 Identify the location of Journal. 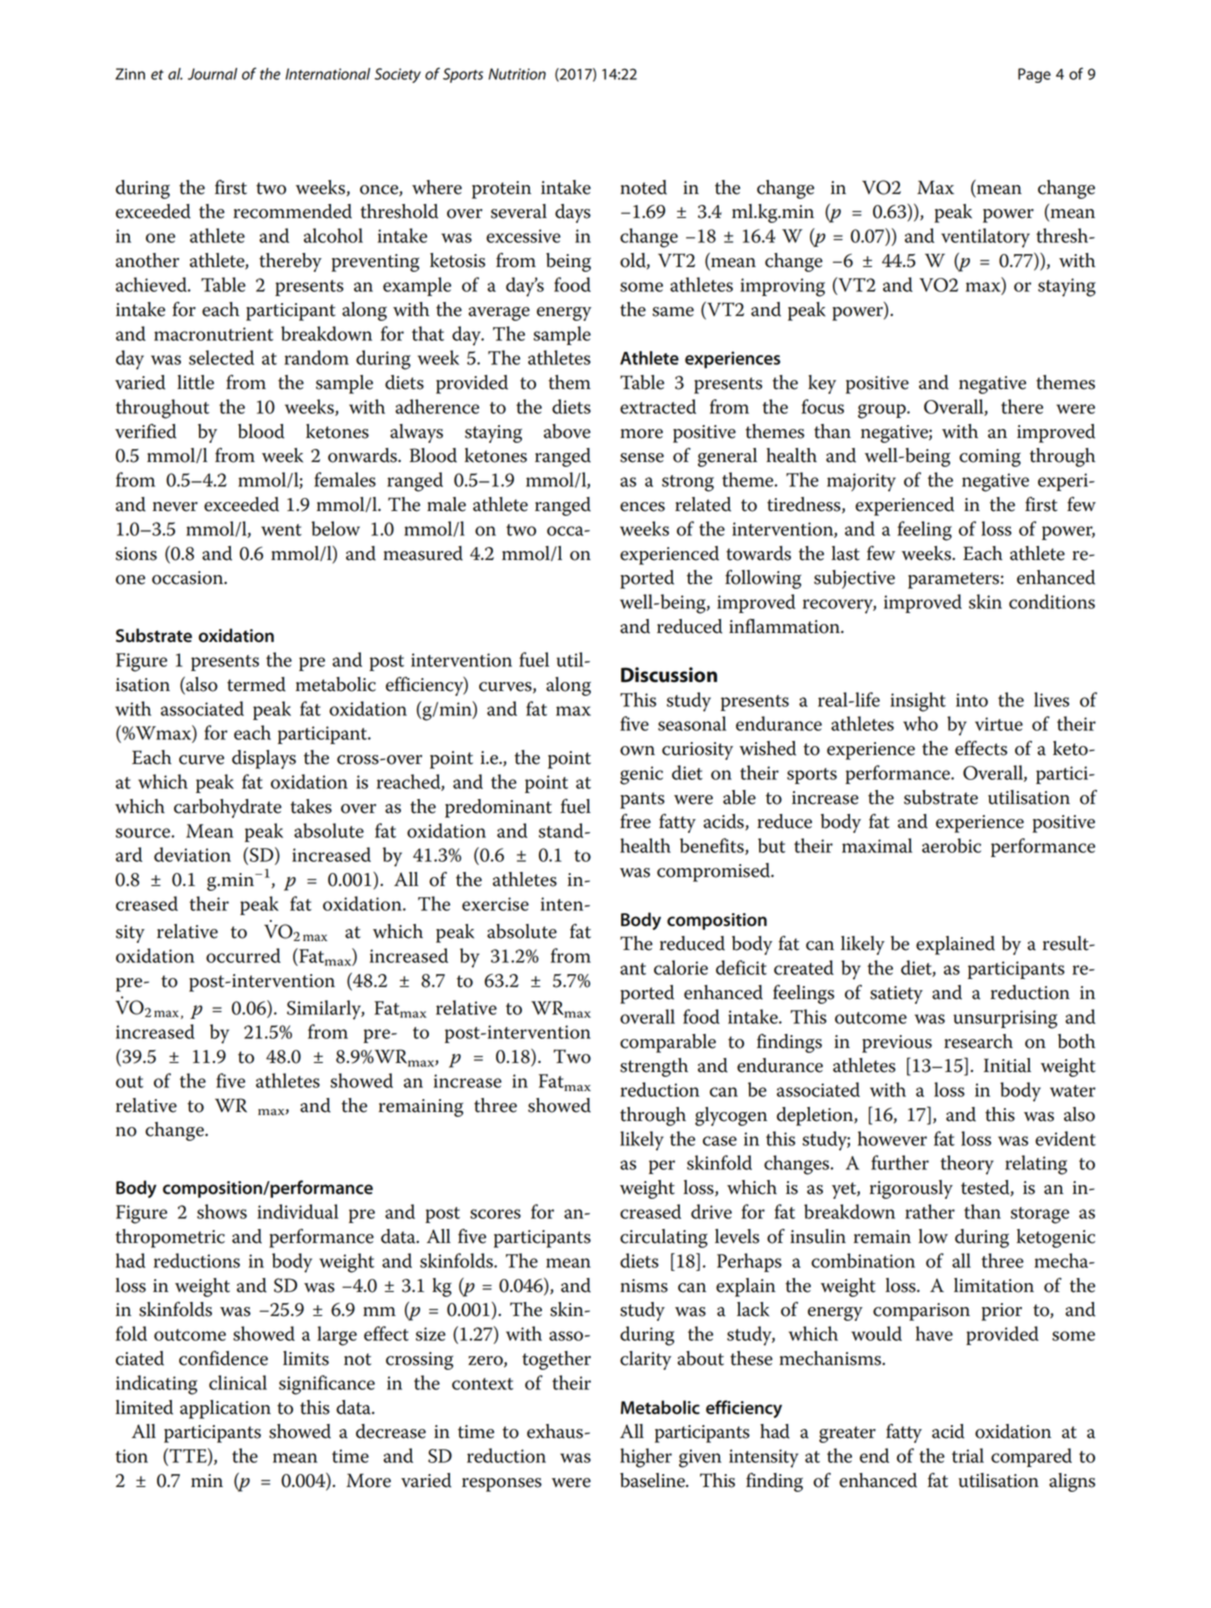
(212, 74).
